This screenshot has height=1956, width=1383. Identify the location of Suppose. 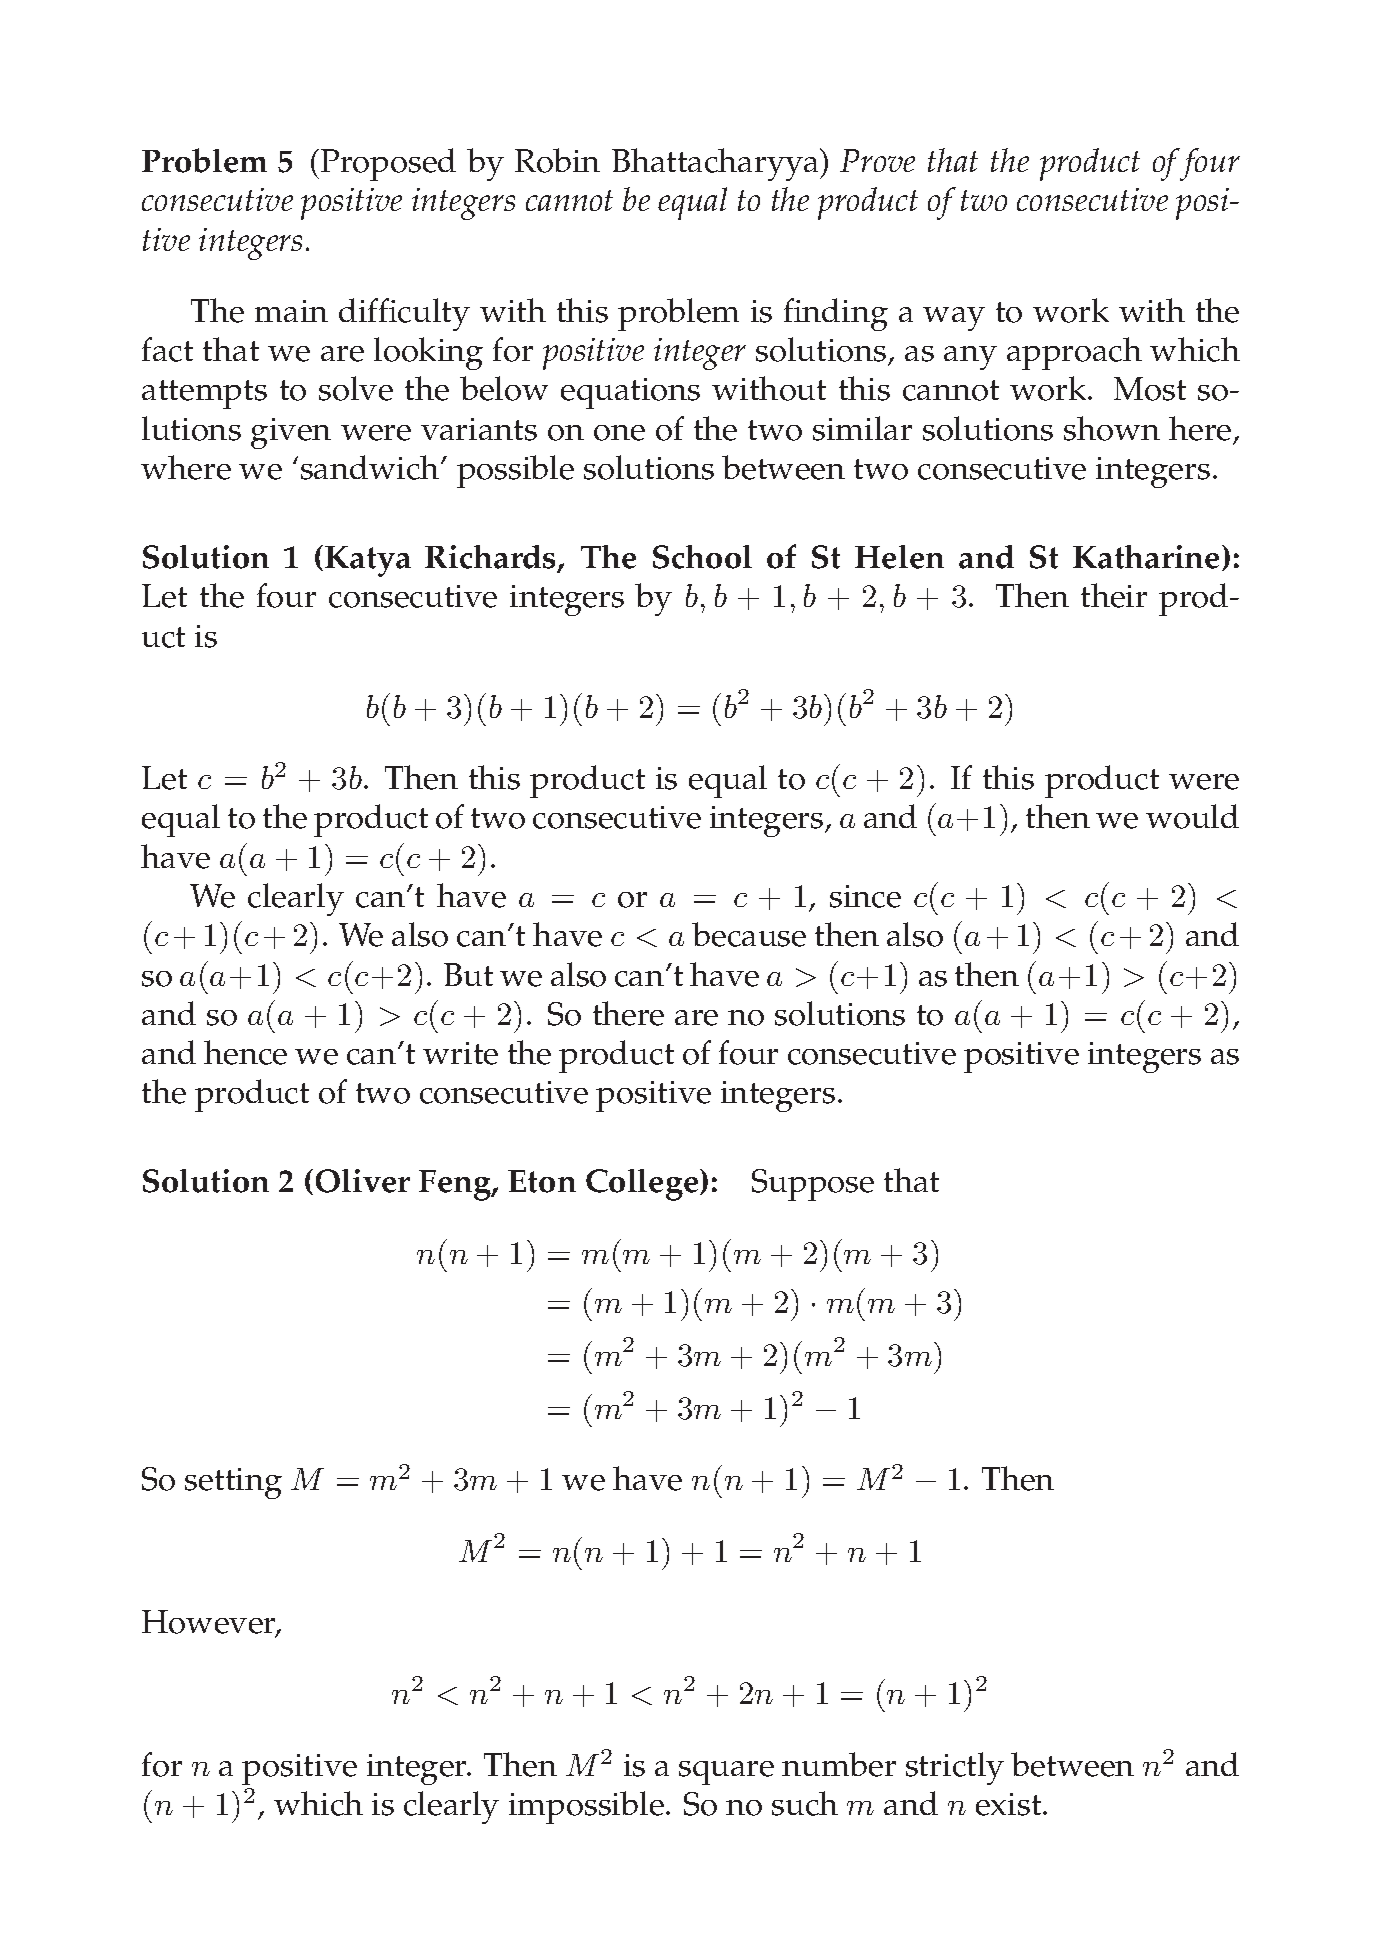
(813, 1185).
